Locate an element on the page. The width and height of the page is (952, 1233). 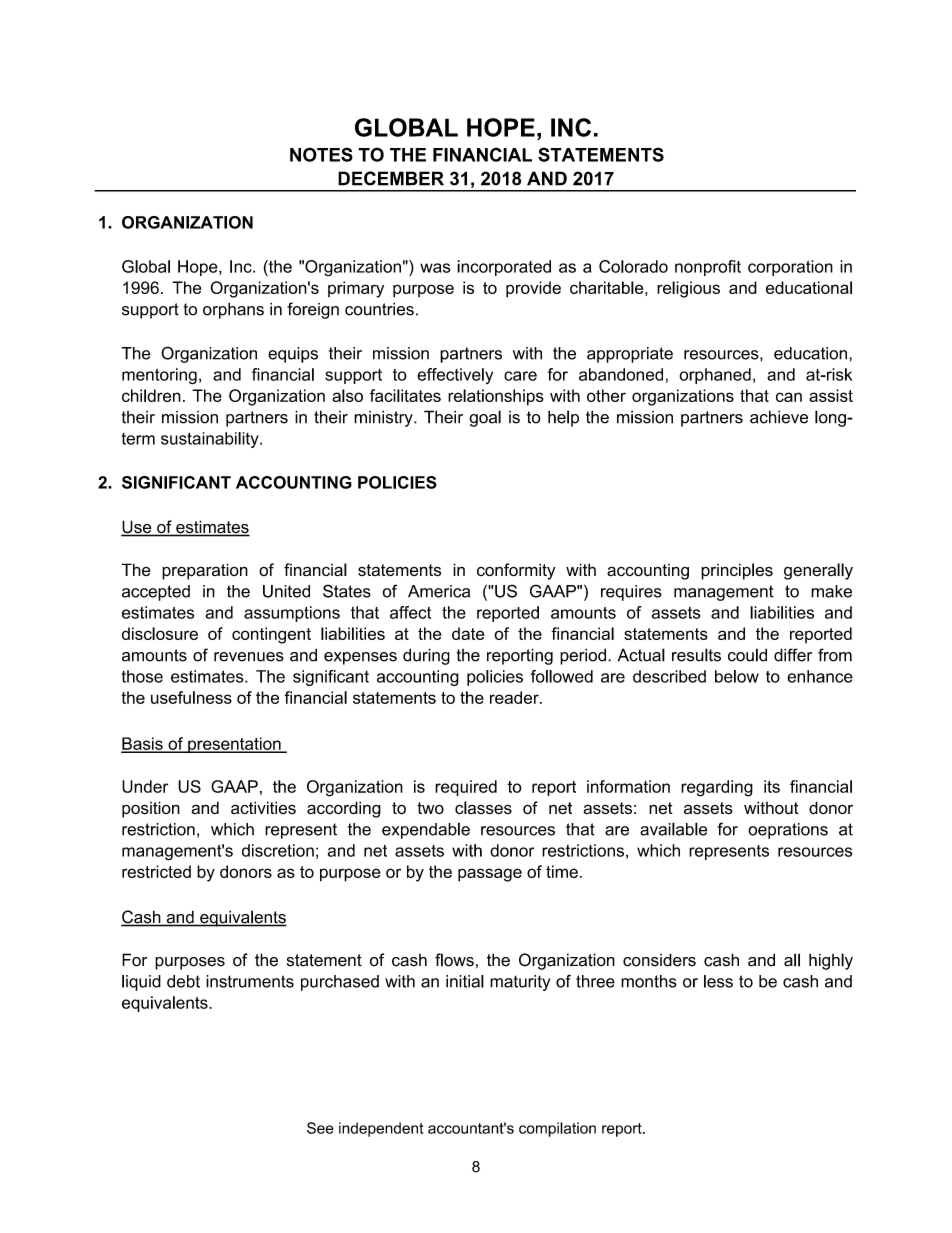
NOTES is located at coordinates (321, 154).
